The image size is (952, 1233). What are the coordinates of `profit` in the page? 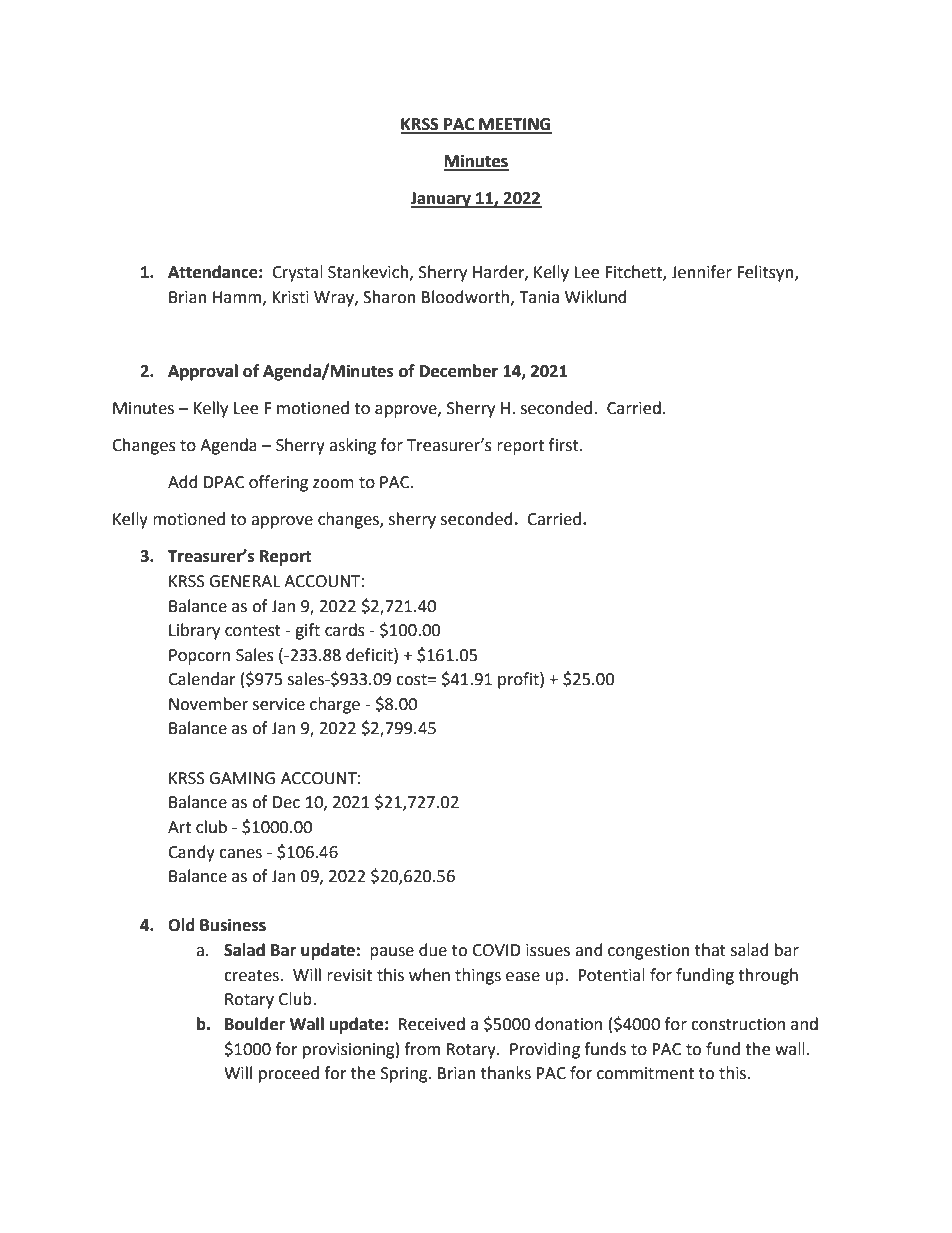 It's located at (519, 680).
